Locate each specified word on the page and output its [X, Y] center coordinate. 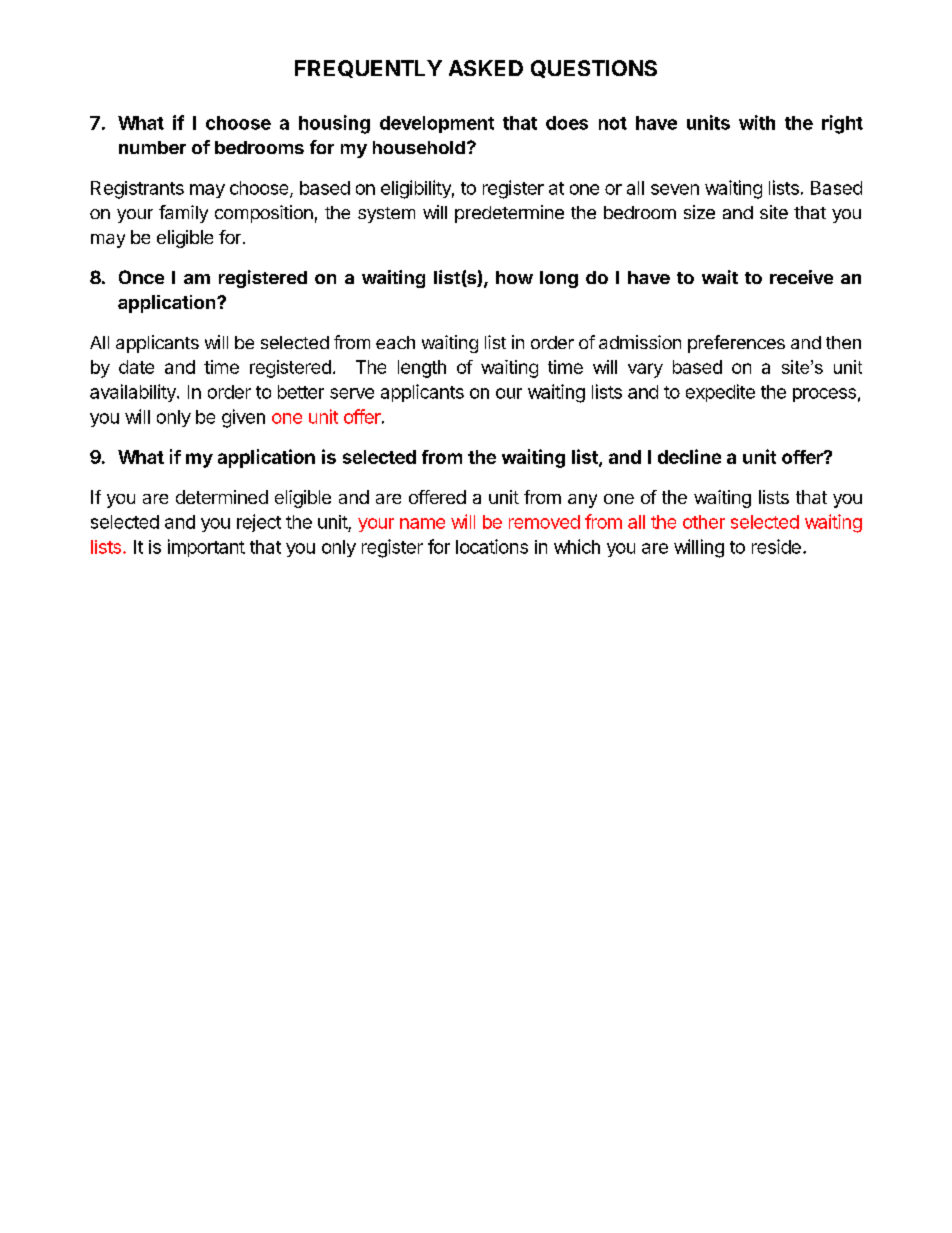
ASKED [486, 68]
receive [801, 277]
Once [141, 277]
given [243, 418]
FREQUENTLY [368, 69]
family [183, 214]
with [757, 122]
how [514, 277]
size [699, 212]
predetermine [509, 214]
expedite [720, 393]
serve [352, 393]
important [206, 548]
